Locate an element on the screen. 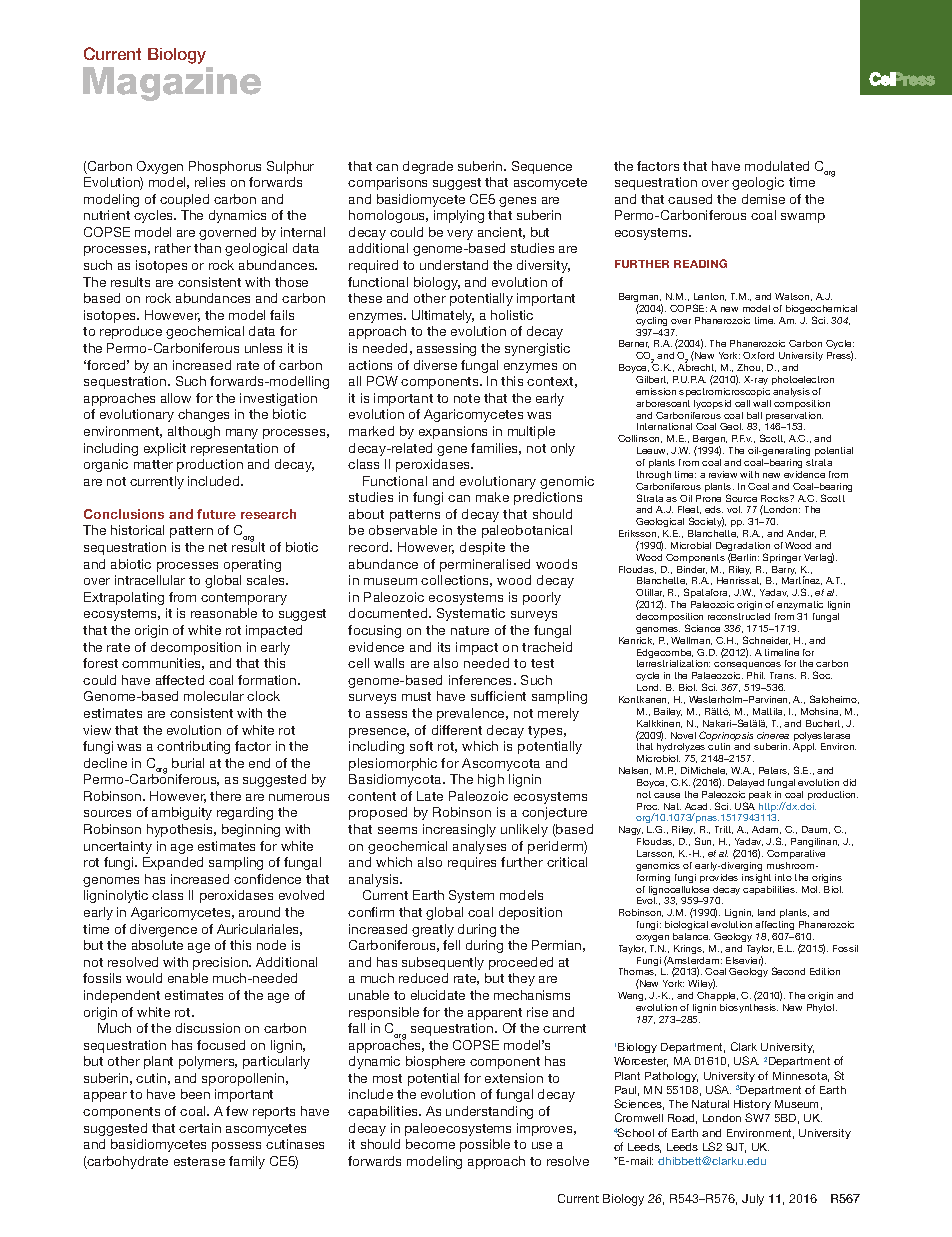 The height and width of the screenshot is (1237, 952). nature is located at coordinates (470, 630).
